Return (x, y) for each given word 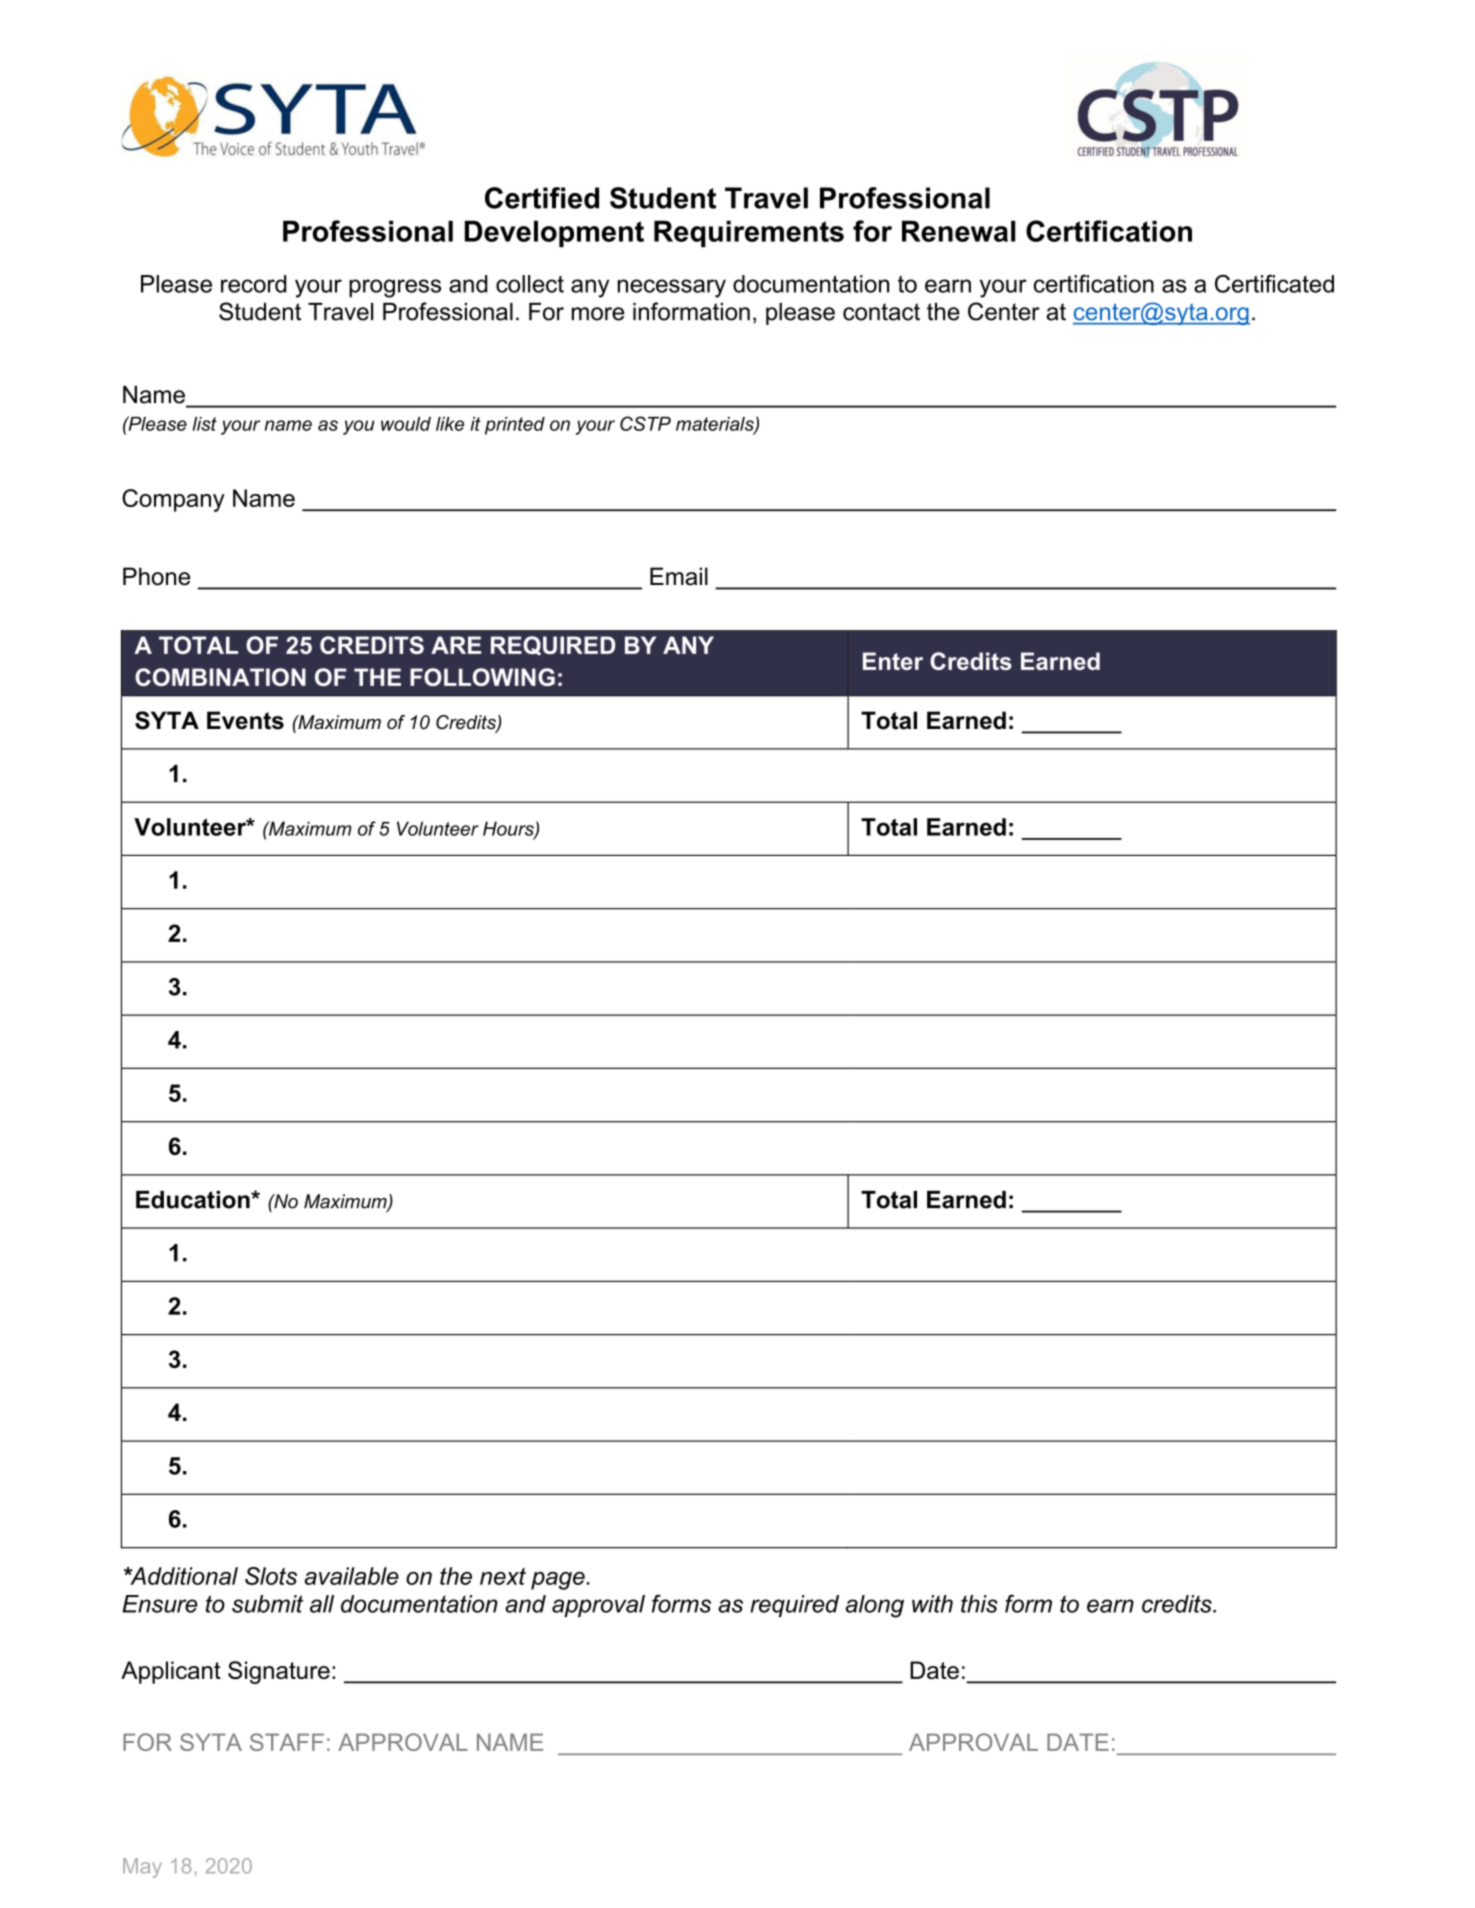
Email (679, 576)
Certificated (1274, 284)
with (932, 1604)
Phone (156, 576)
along (875, 1606)
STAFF (287, 1742)
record (253, 284)
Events (245, 720)
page (559, 1581)
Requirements (749, 234)
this (979, 1604)
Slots (271, 1576)
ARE (456, 645)
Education (194, 1200)
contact (881, 312)
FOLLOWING (482, 677)
